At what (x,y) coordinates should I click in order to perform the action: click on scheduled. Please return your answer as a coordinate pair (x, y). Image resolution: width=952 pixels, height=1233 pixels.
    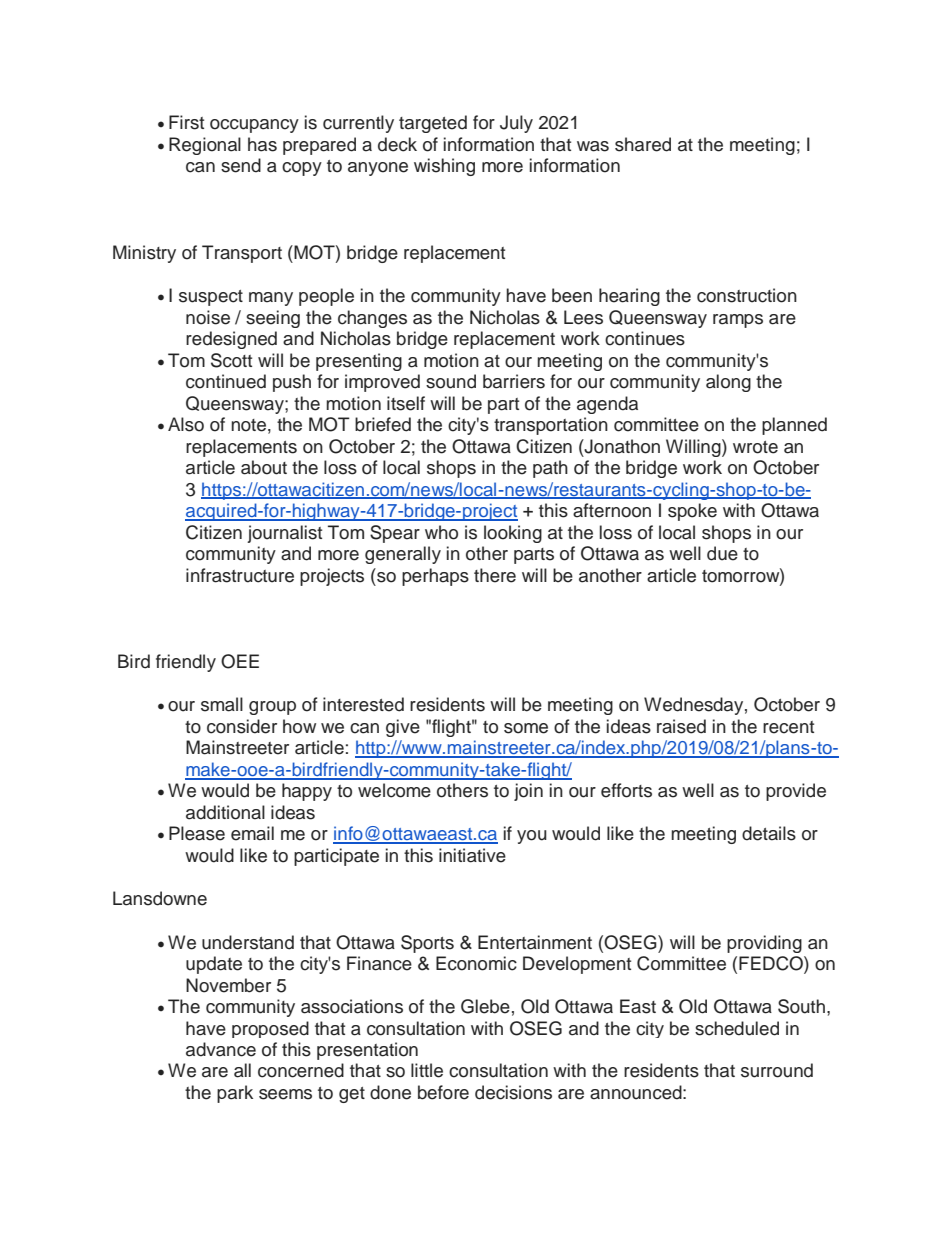
    Looking at the image, I should click on (737, 1028).
